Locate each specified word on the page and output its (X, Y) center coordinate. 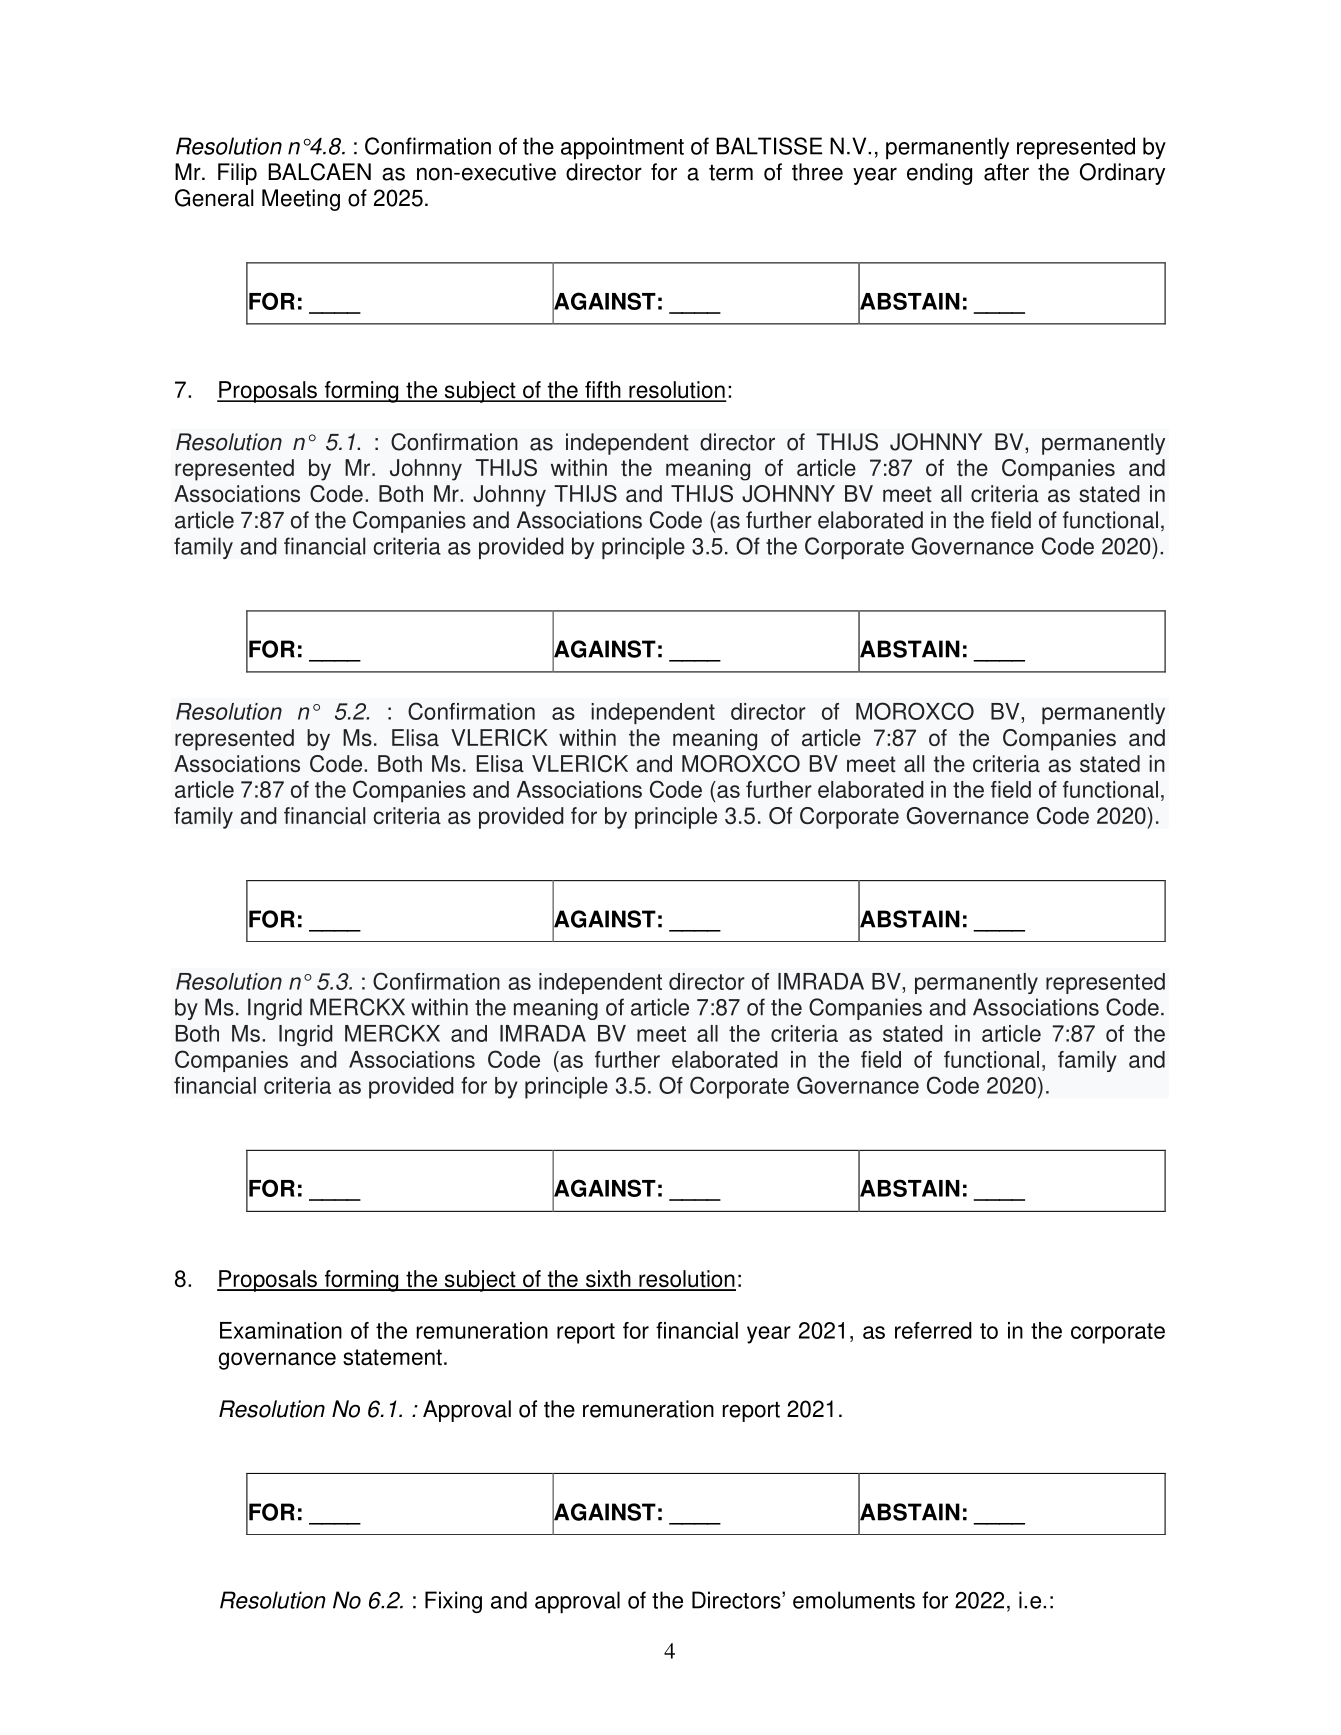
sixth (608, 1280)
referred (933, 1330)
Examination (281, 1330)
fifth (603, 391)
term (731, 173)
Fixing (453, 1602)
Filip (237, 174)
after (1006, 172)
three (817, 172)
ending (939, 174)
